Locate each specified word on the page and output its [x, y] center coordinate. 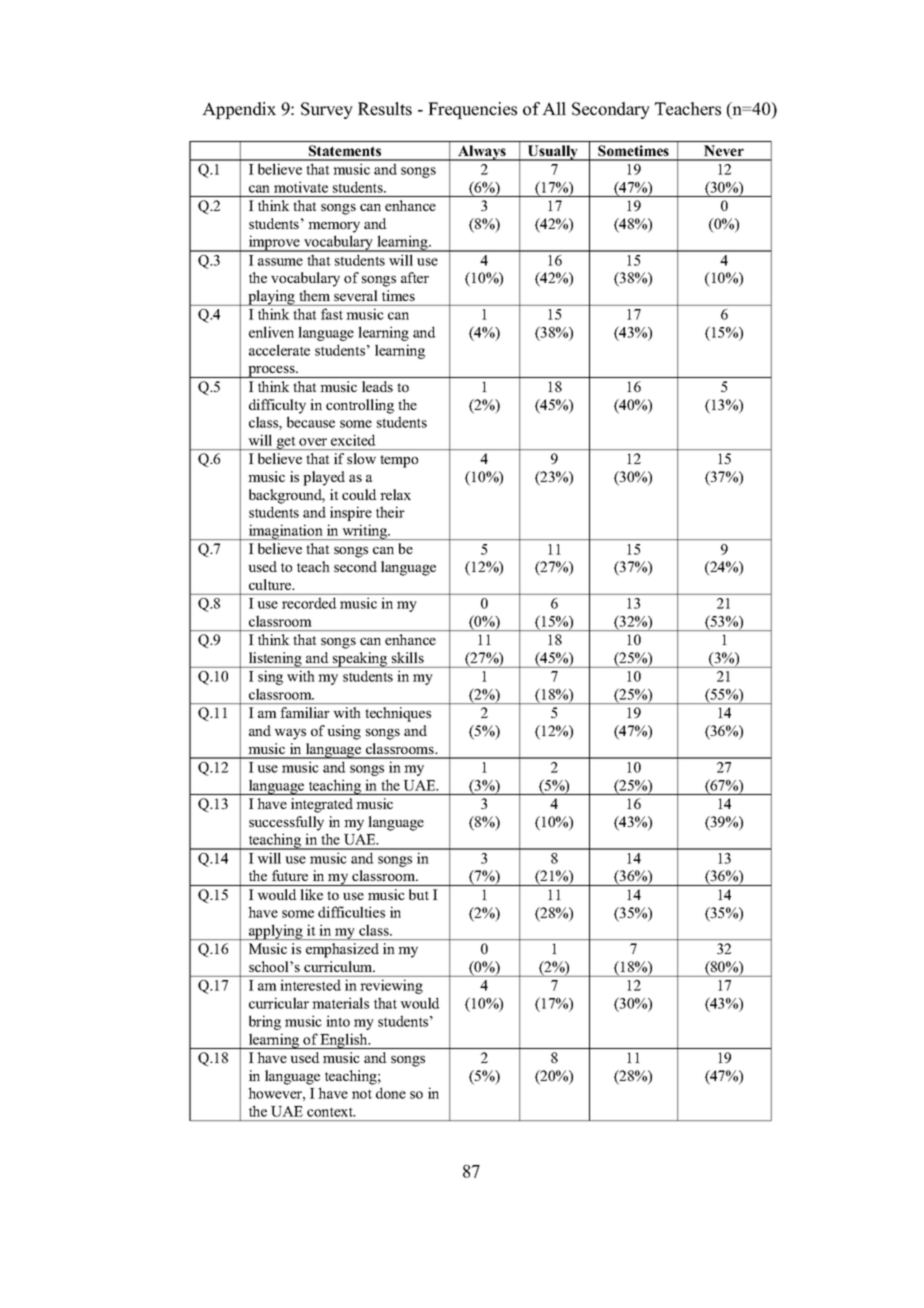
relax [395, 494]
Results [385, 109]
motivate [301, 187]
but [419, 894]
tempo [399, 461]
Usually [553, 153]
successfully [286, 823]
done [391, 1093]
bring [265, 1022]
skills [408, 657]
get [286, 443]
